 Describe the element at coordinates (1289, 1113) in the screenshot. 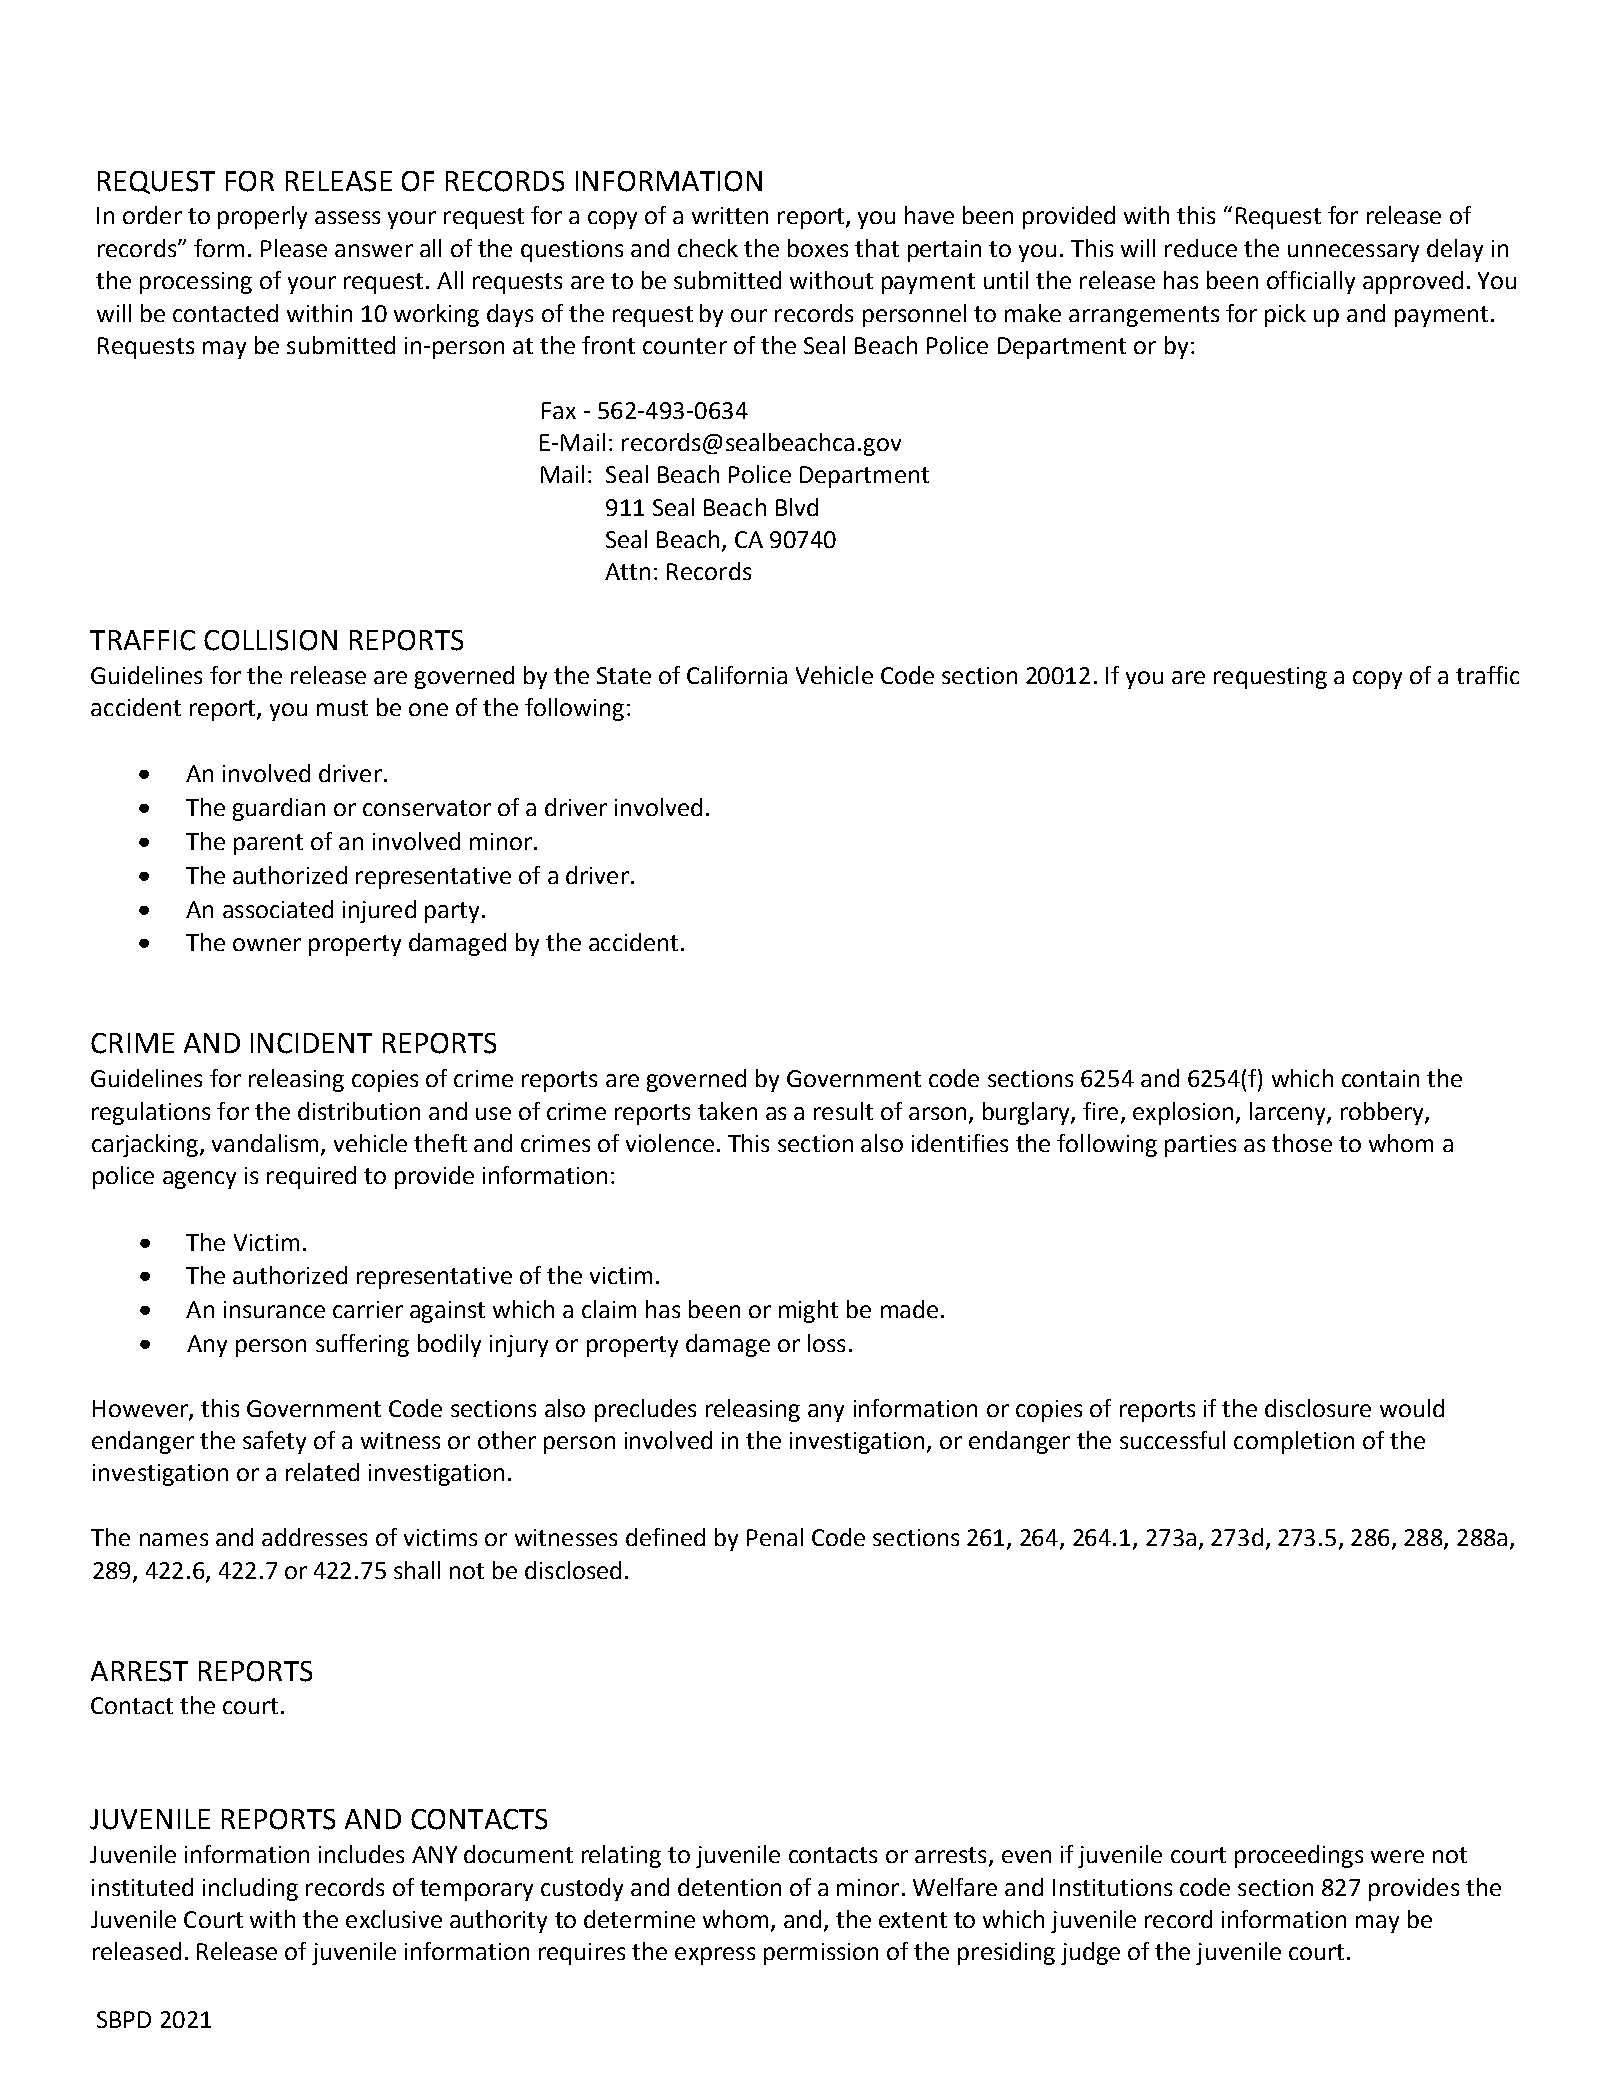

I see `larceny` at that location.
